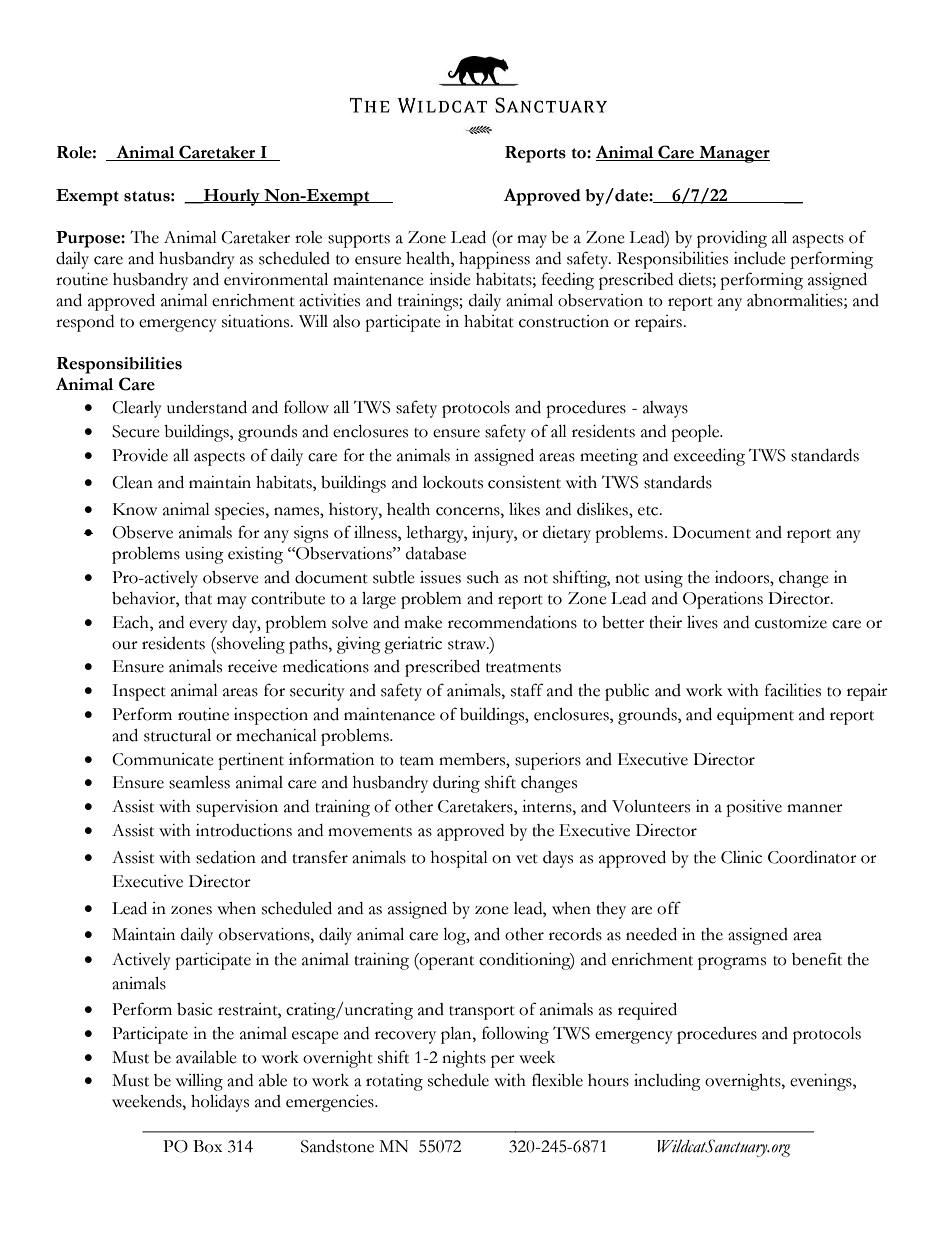  What do you see at coordinates (709, 457) in the document?
I see `exceeding` at bounding box center [709, 457].
